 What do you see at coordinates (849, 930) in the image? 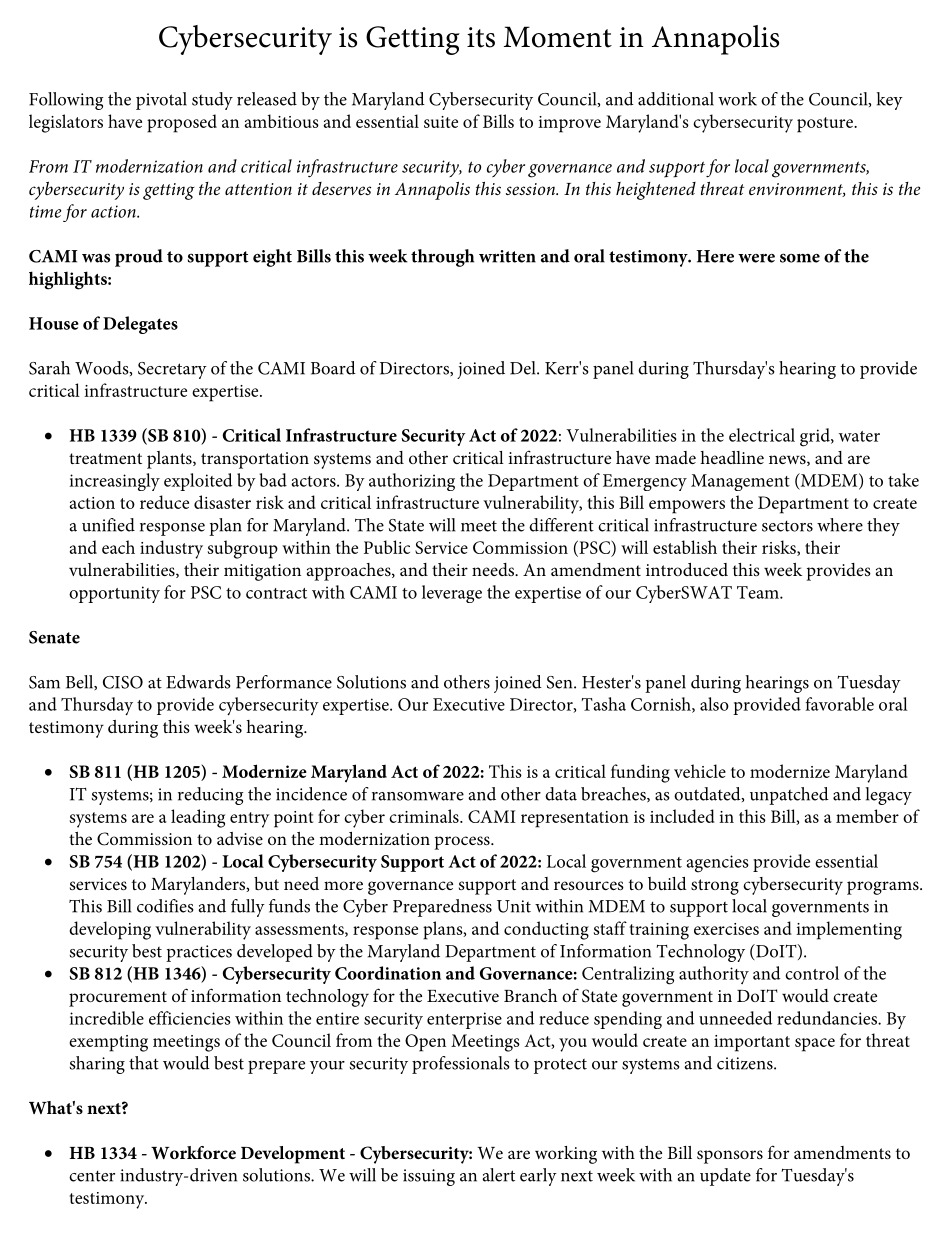
I see `implementing` at bounding box center [849, 930].
